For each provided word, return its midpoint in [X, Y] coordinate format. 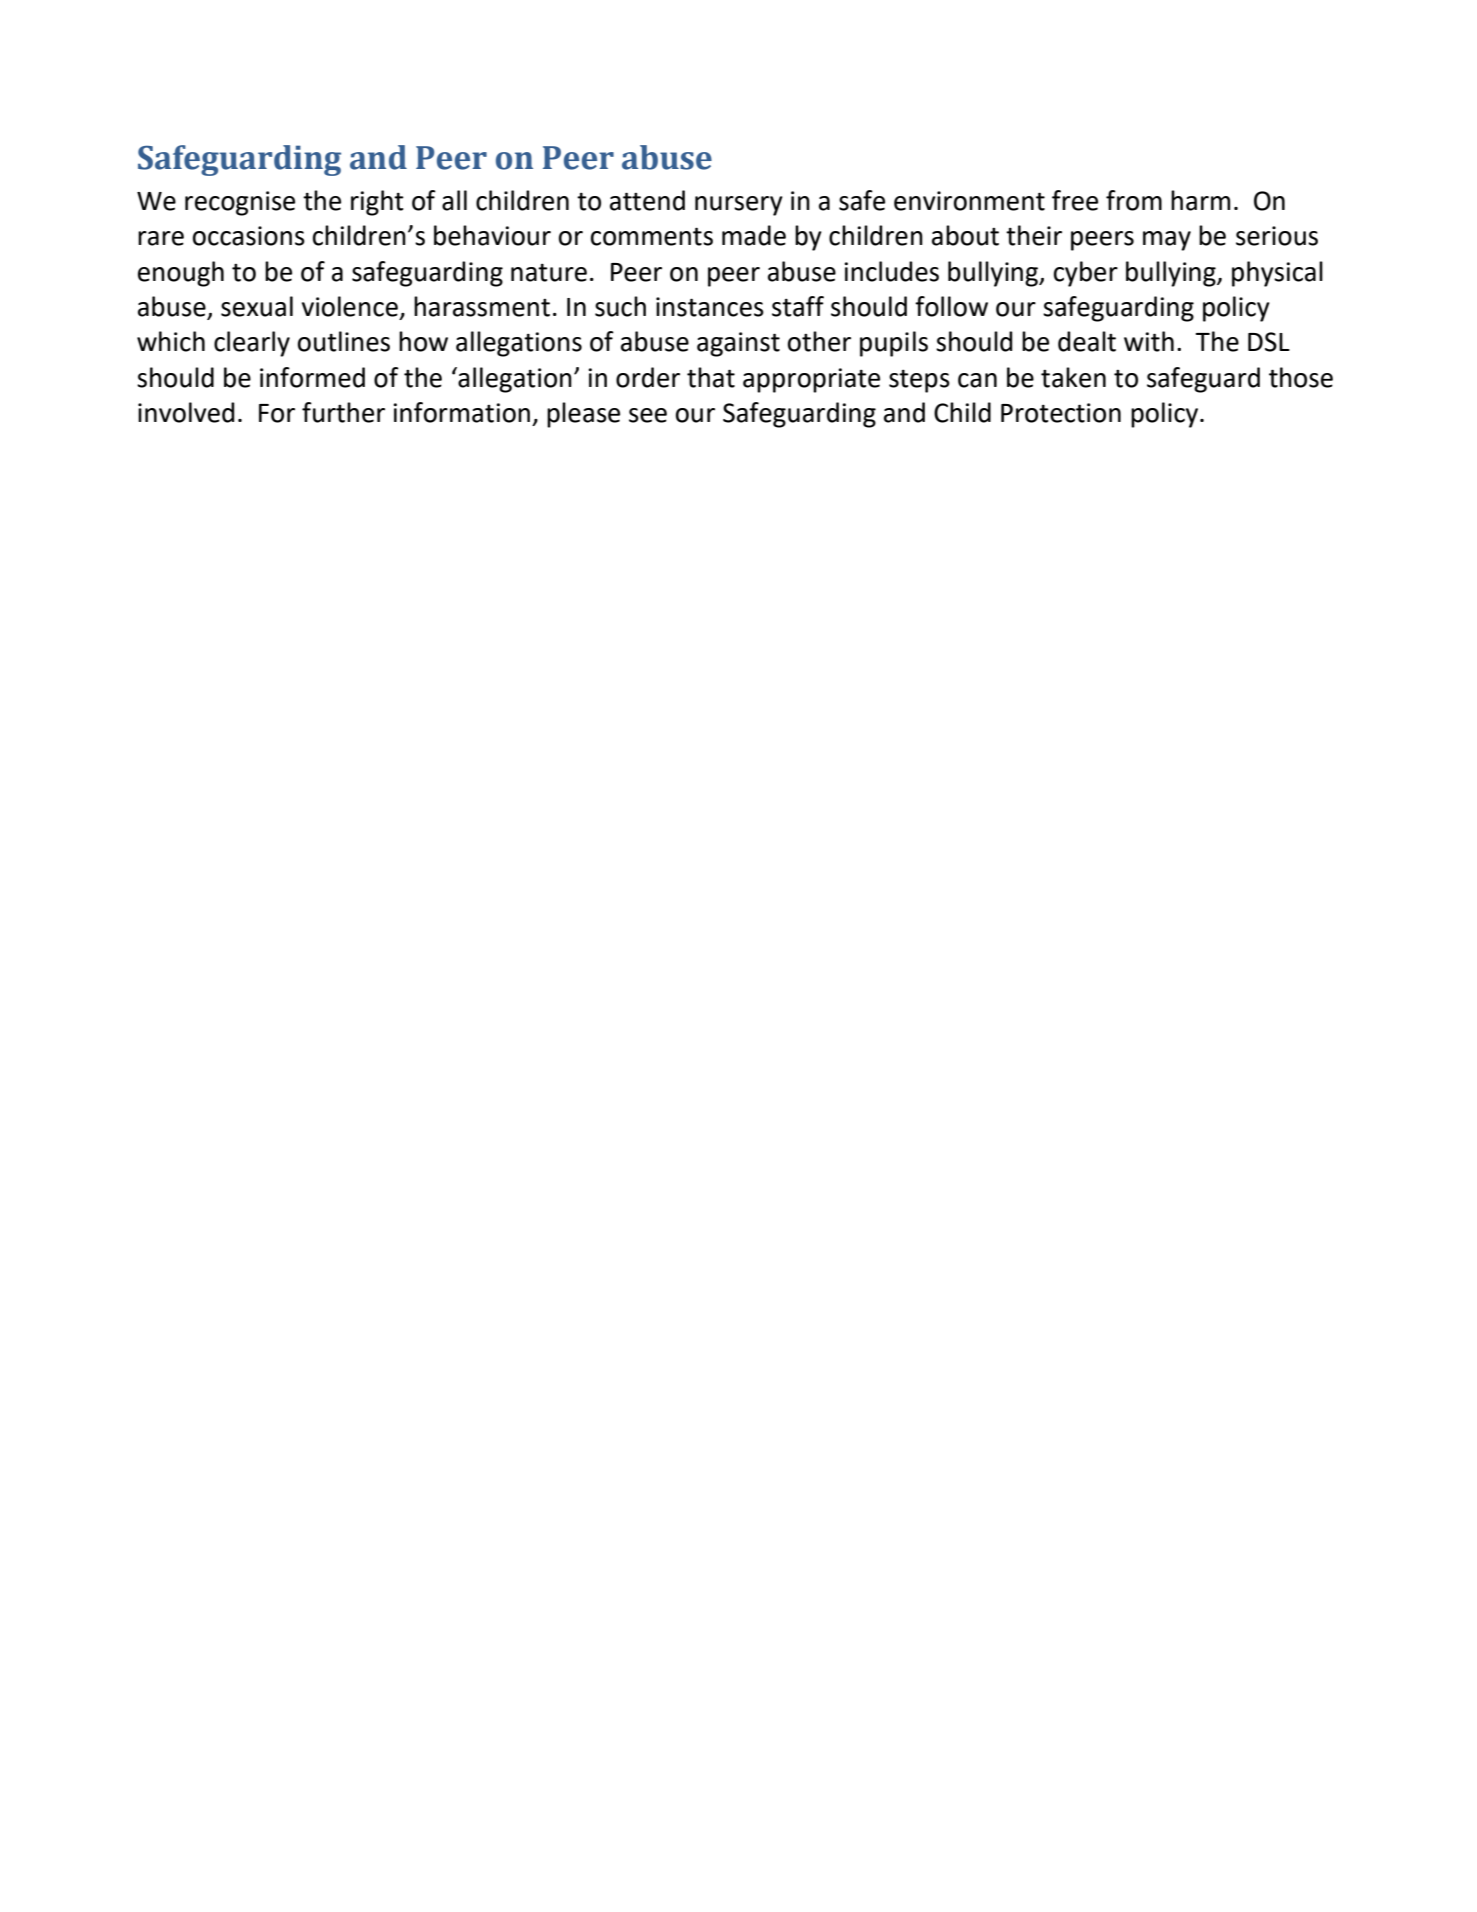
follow [951, 306]
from [1134, 200]
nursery [739, 206]
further [343, 412]
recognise [240, 203]
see [648, 415]
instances [710, 307]
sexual [257, 306]
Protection [1061, 413]
